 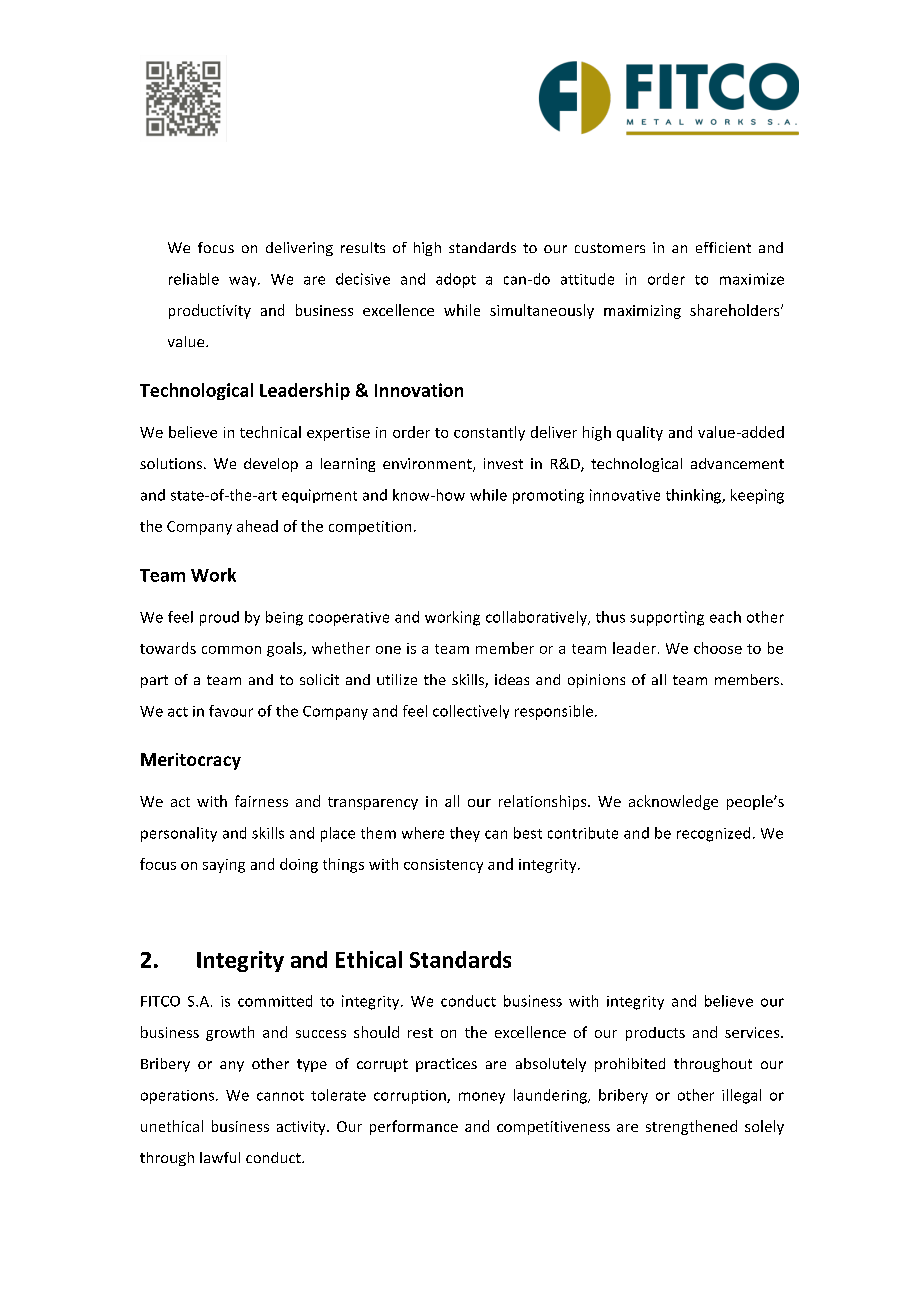 I want to click on way, so click(x=244, y=281).
